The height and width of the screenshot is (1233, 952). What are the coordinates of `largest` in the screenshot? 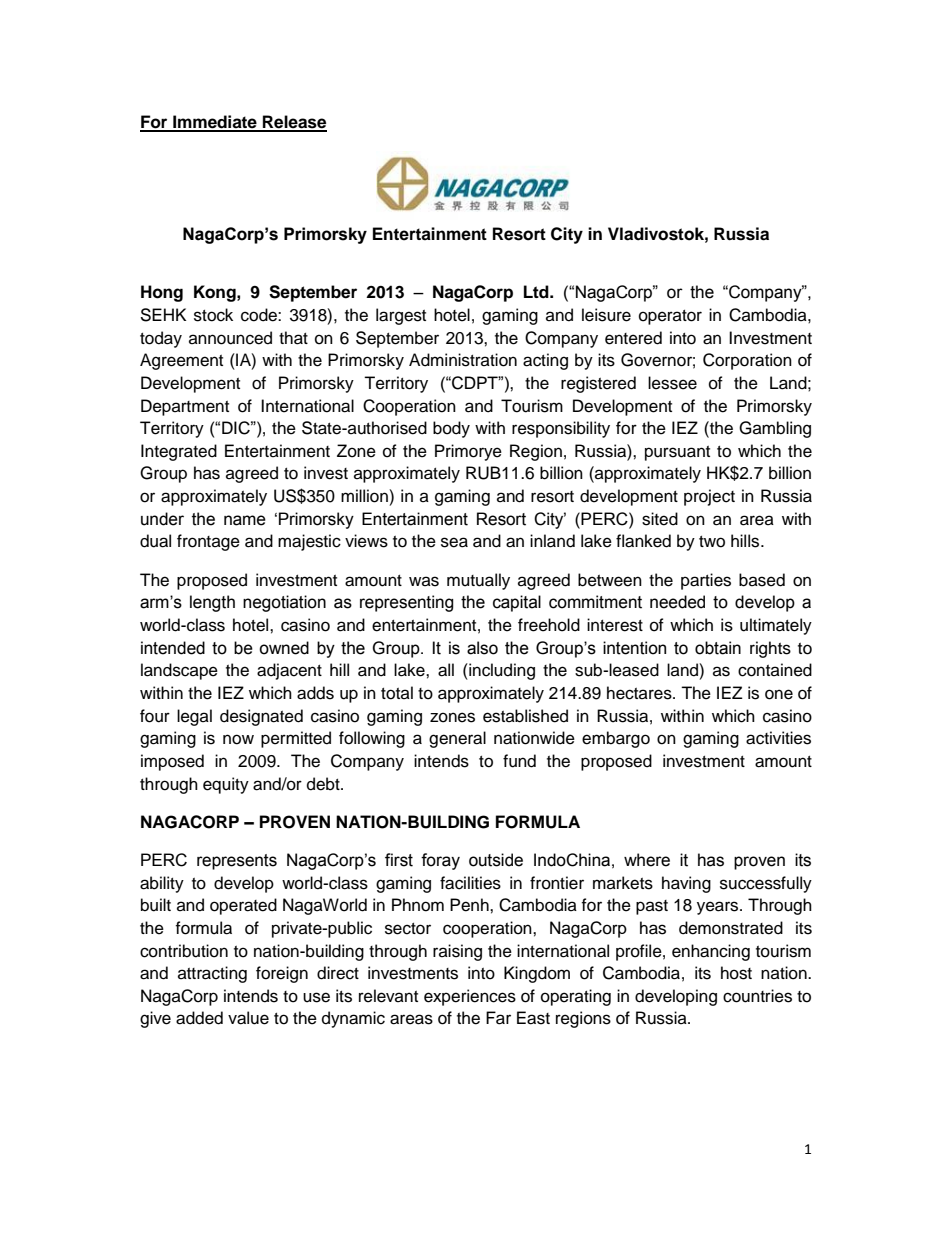 It's located at (401, 316).
